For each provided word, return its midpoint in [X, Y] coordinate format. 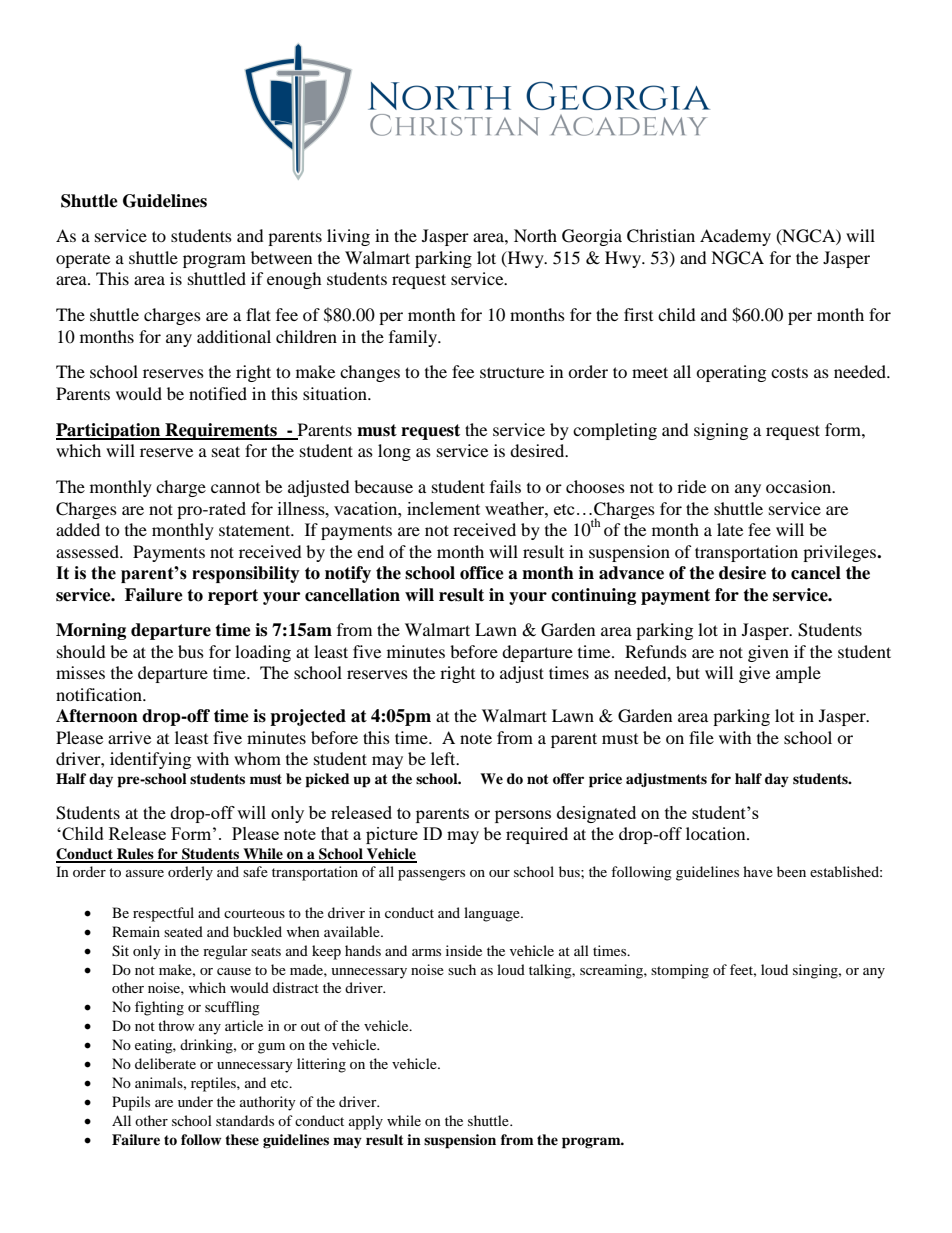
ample [798, 674]
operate [83, 260]
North [535, 235]
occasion [800, 486]
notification [100, 694]
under [195, 1101]
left [444, 758]
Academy [735, 237]
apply [366, 1122]
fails [505, 486]
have [758, 871]
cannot [235, 488]
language [493, 914]
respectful [163, 914]
